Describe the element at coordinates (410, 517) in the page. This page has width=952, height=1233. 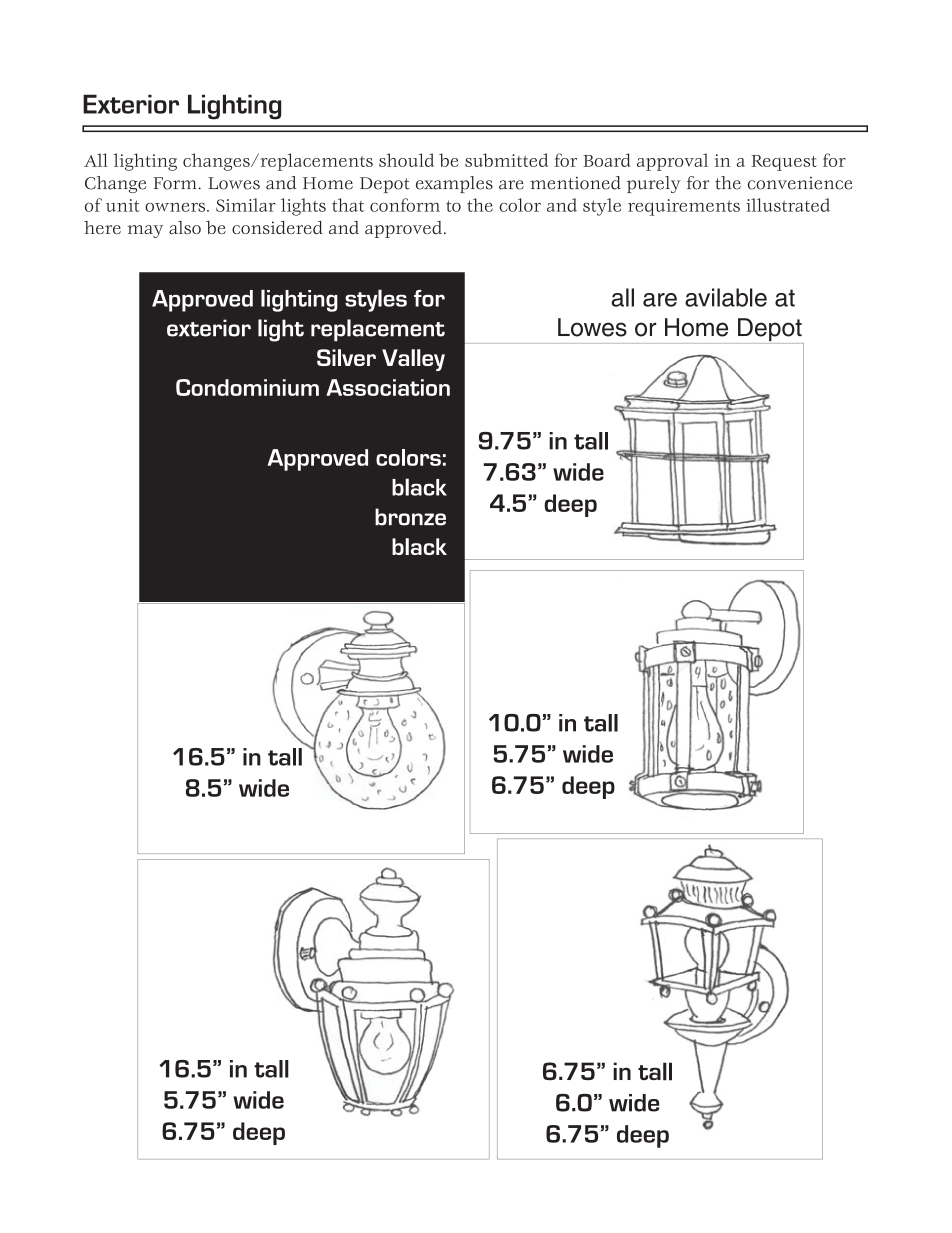
I see `bronze` at that location.
